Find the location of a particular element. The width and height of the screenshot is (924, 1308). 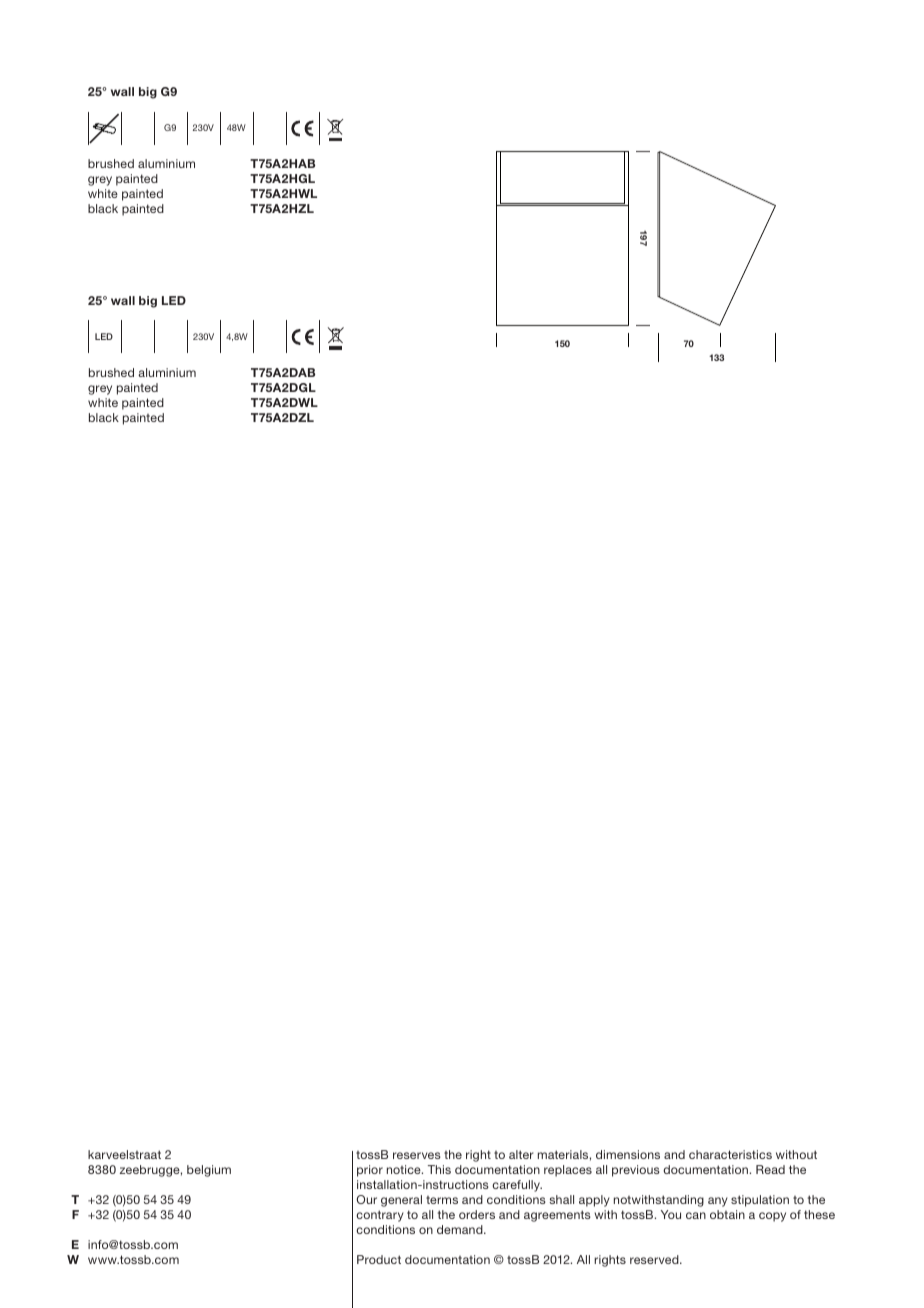

can is located at coordinates (696, 1215).
